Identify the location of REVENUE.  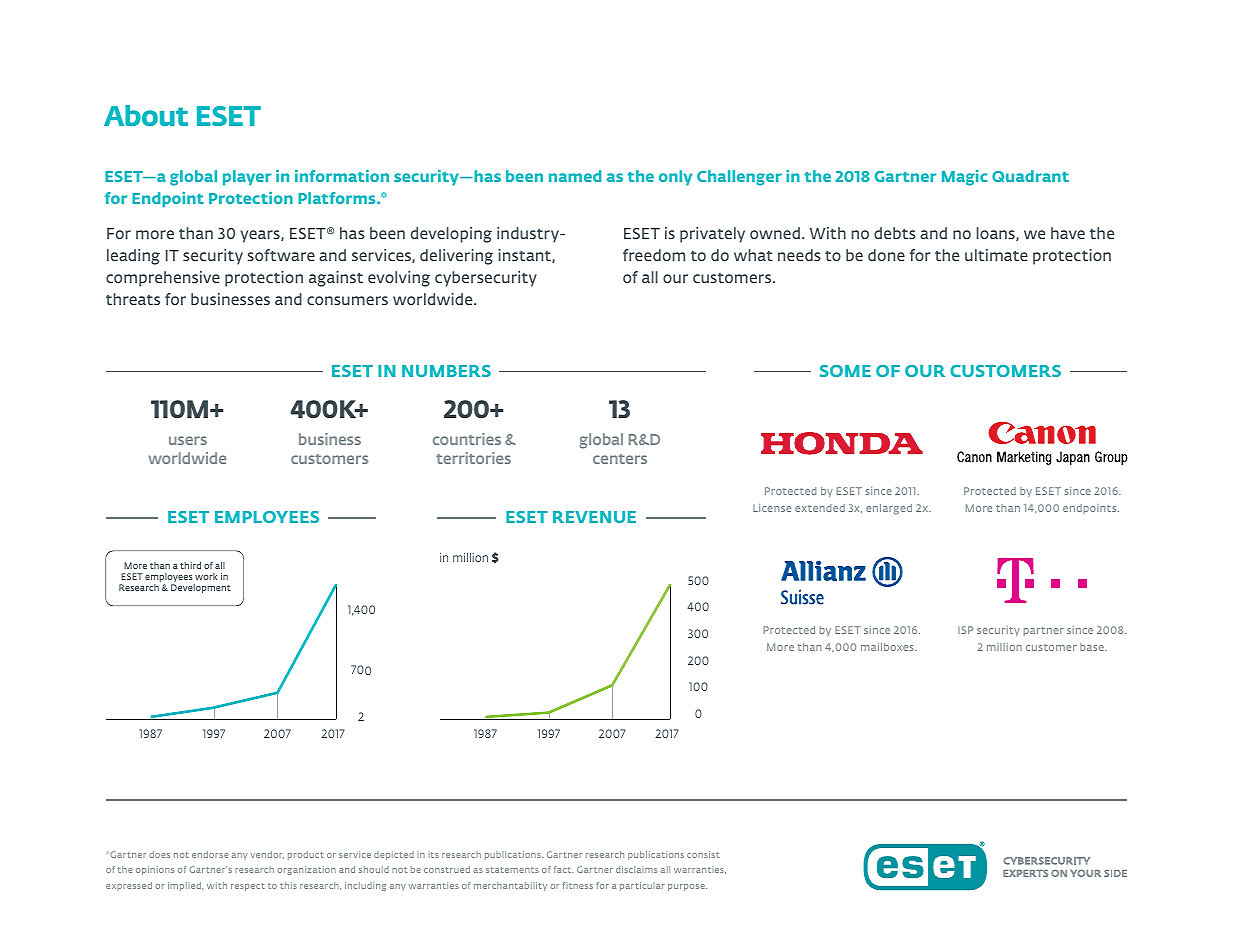
(594, 517).
